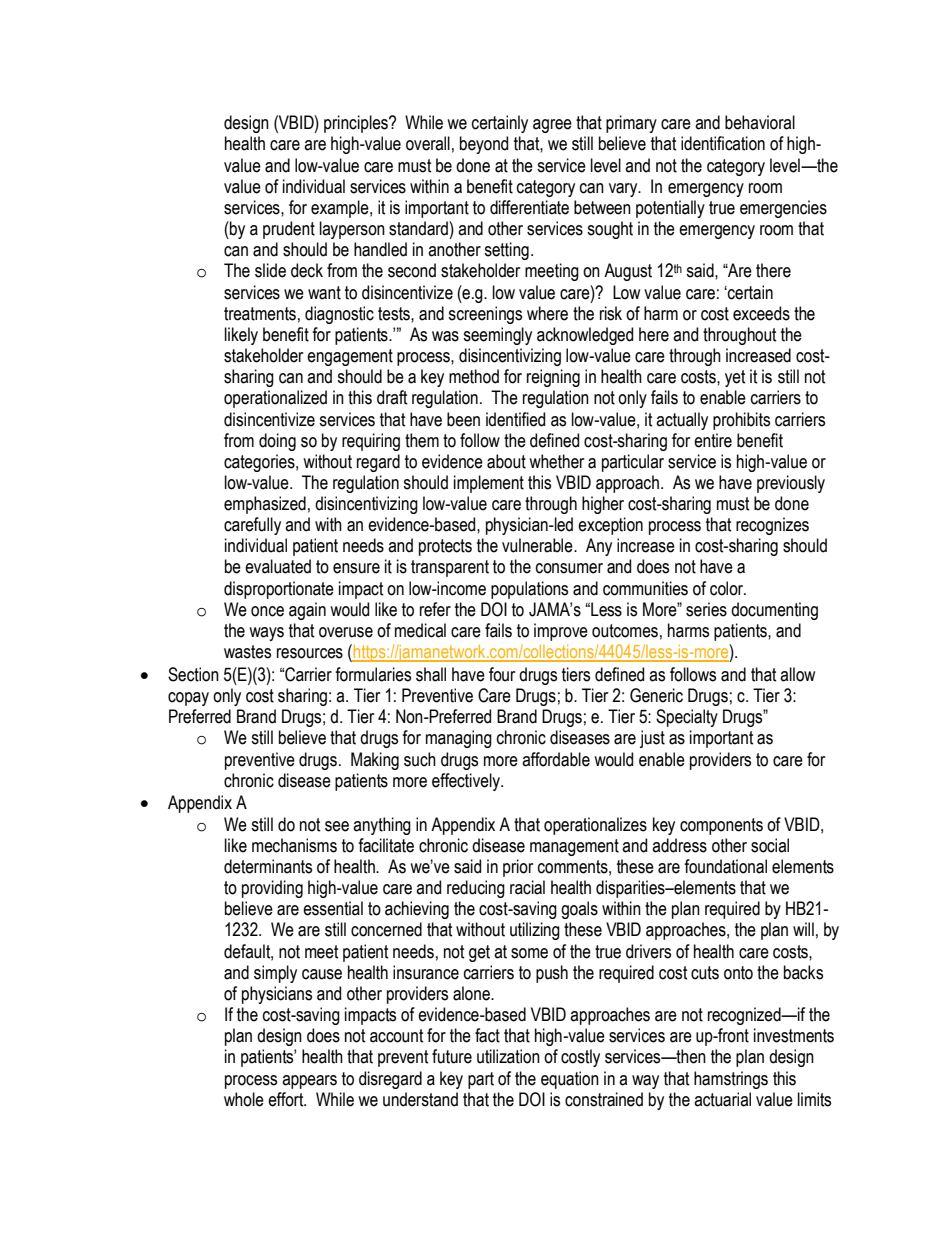 The width and height of the image is (952, 1233). Describe the element at coordinates (518, 868) in the image. I see `prior` at that location.
